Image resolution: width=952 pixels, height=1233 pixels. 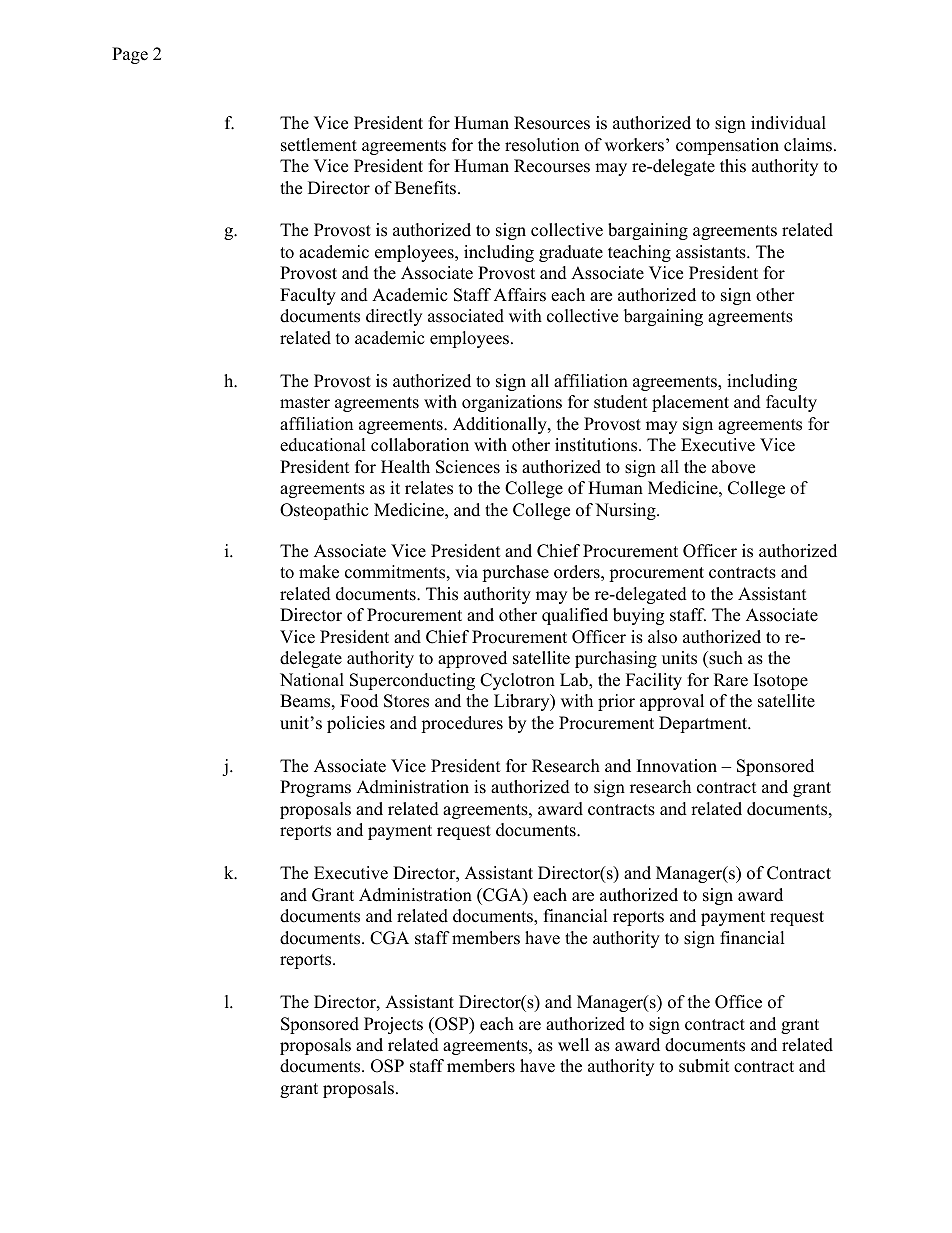 I want to click on Department, so click(x=704, y=724).
